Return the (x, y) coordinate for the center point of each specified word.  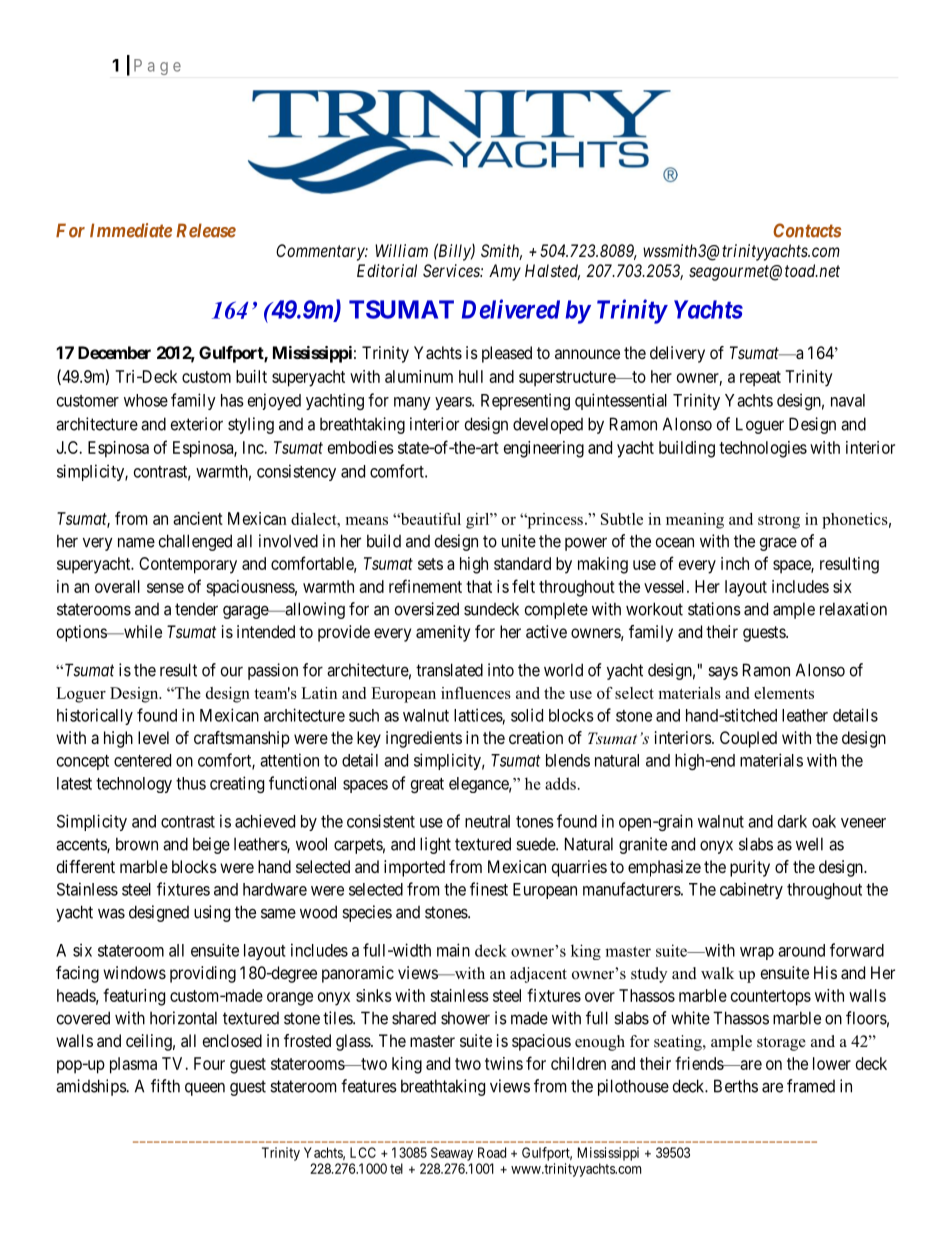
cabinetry (751, 890)
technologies (763, 449)
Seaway (452, 1154)
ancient (198, 518)
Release (206, 230)
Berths (736, 1086)
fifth (165, 1086)
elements (784, 693)
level (153, 737)
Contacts (807, 230)
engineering (544, 449)
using (212, 913)
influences (476, 693)
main (453, 950)
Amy (505, 272)
